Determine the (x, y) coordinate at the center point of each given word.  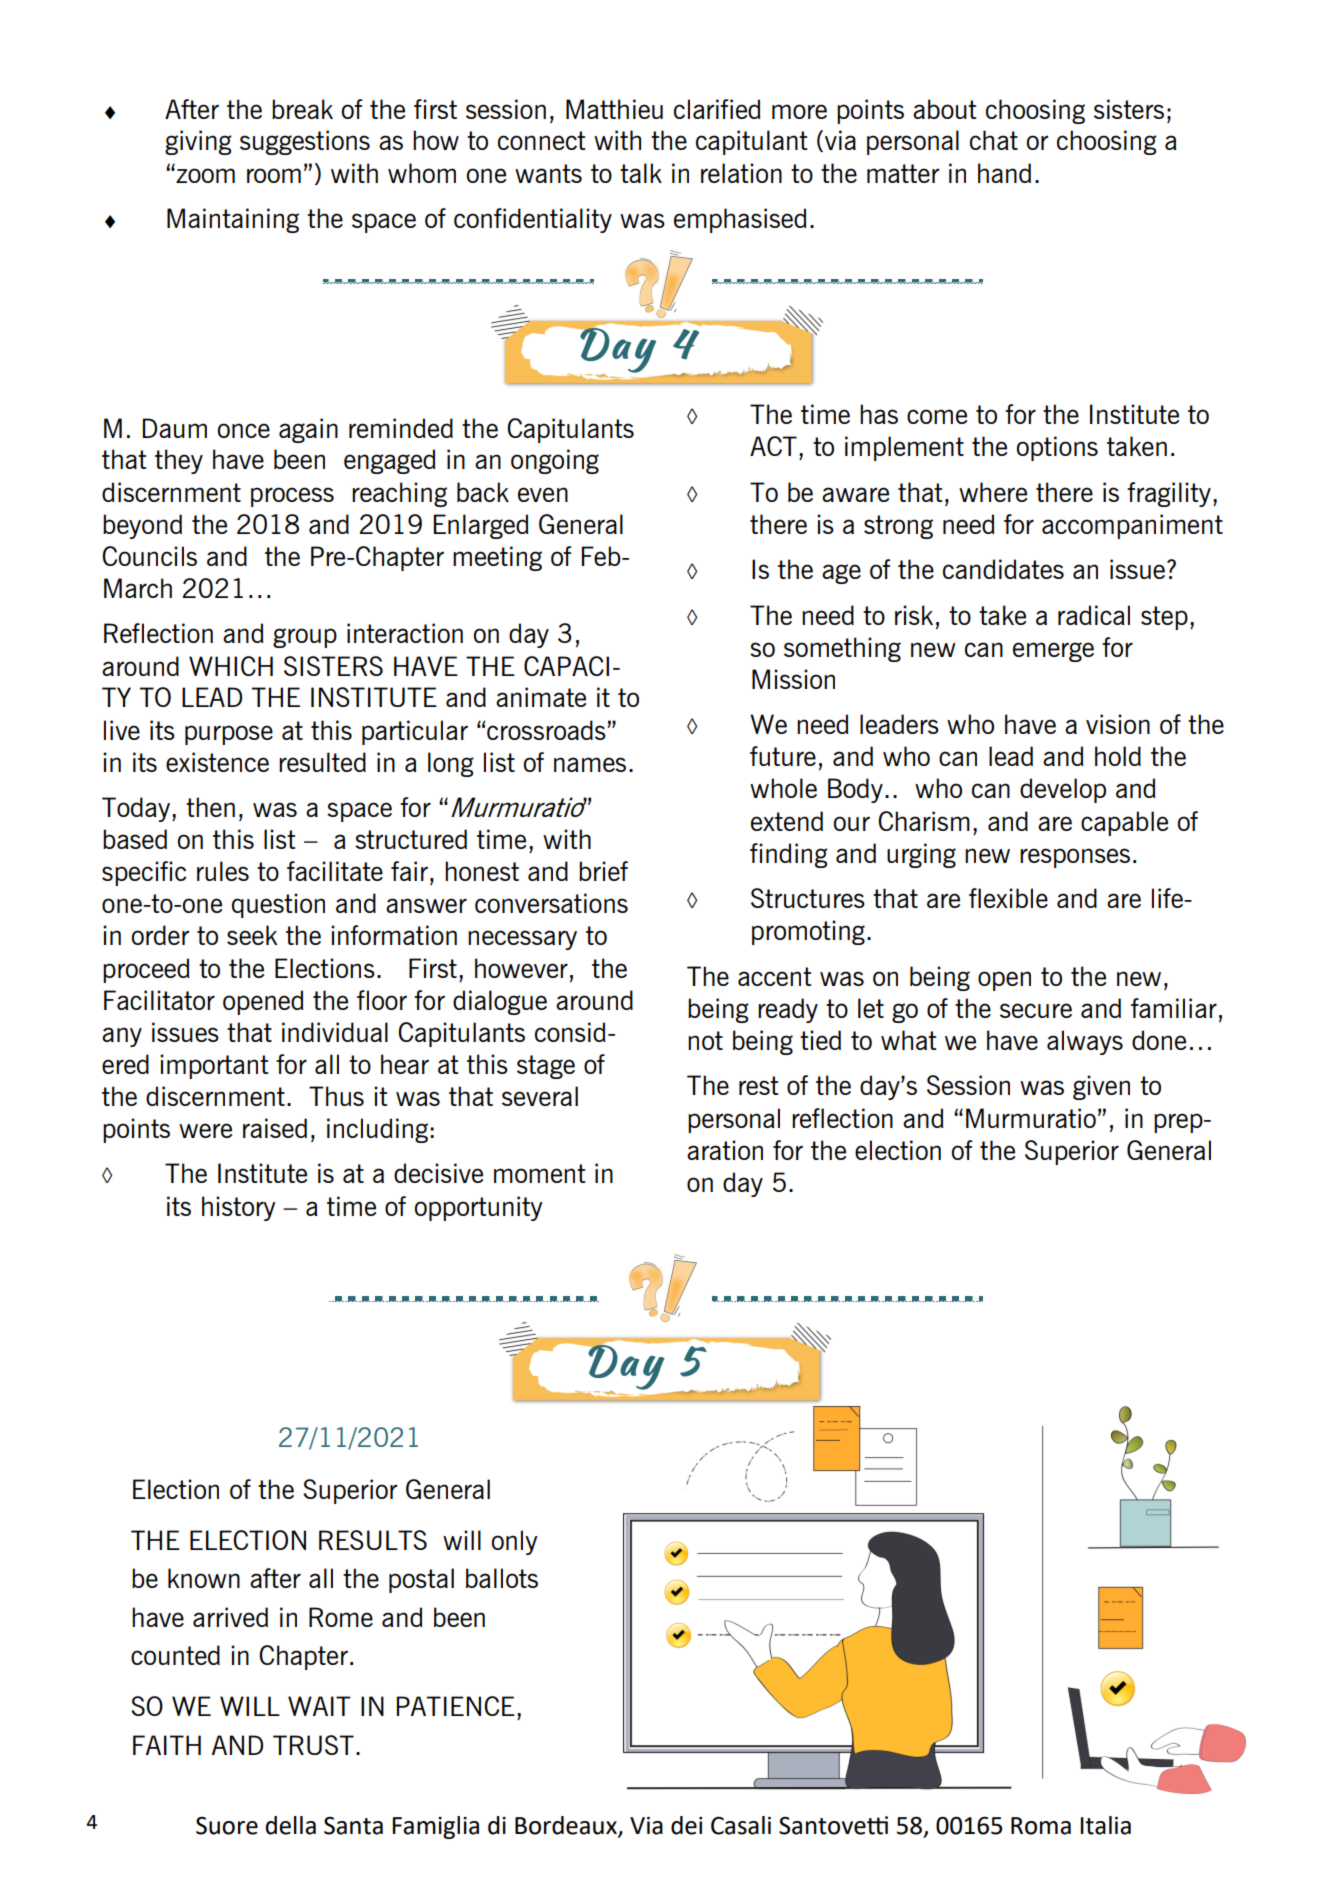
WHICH (231, 666)
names (590, 764)
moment (540, 1173)
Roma (1041, 1826)
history (239, 1208)
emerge (1053, 652)
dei (686, 1825)
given (1101, 1087)
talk (641, 173)
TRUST (313, 1745)
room (274, 175)
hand (1004, 173)
